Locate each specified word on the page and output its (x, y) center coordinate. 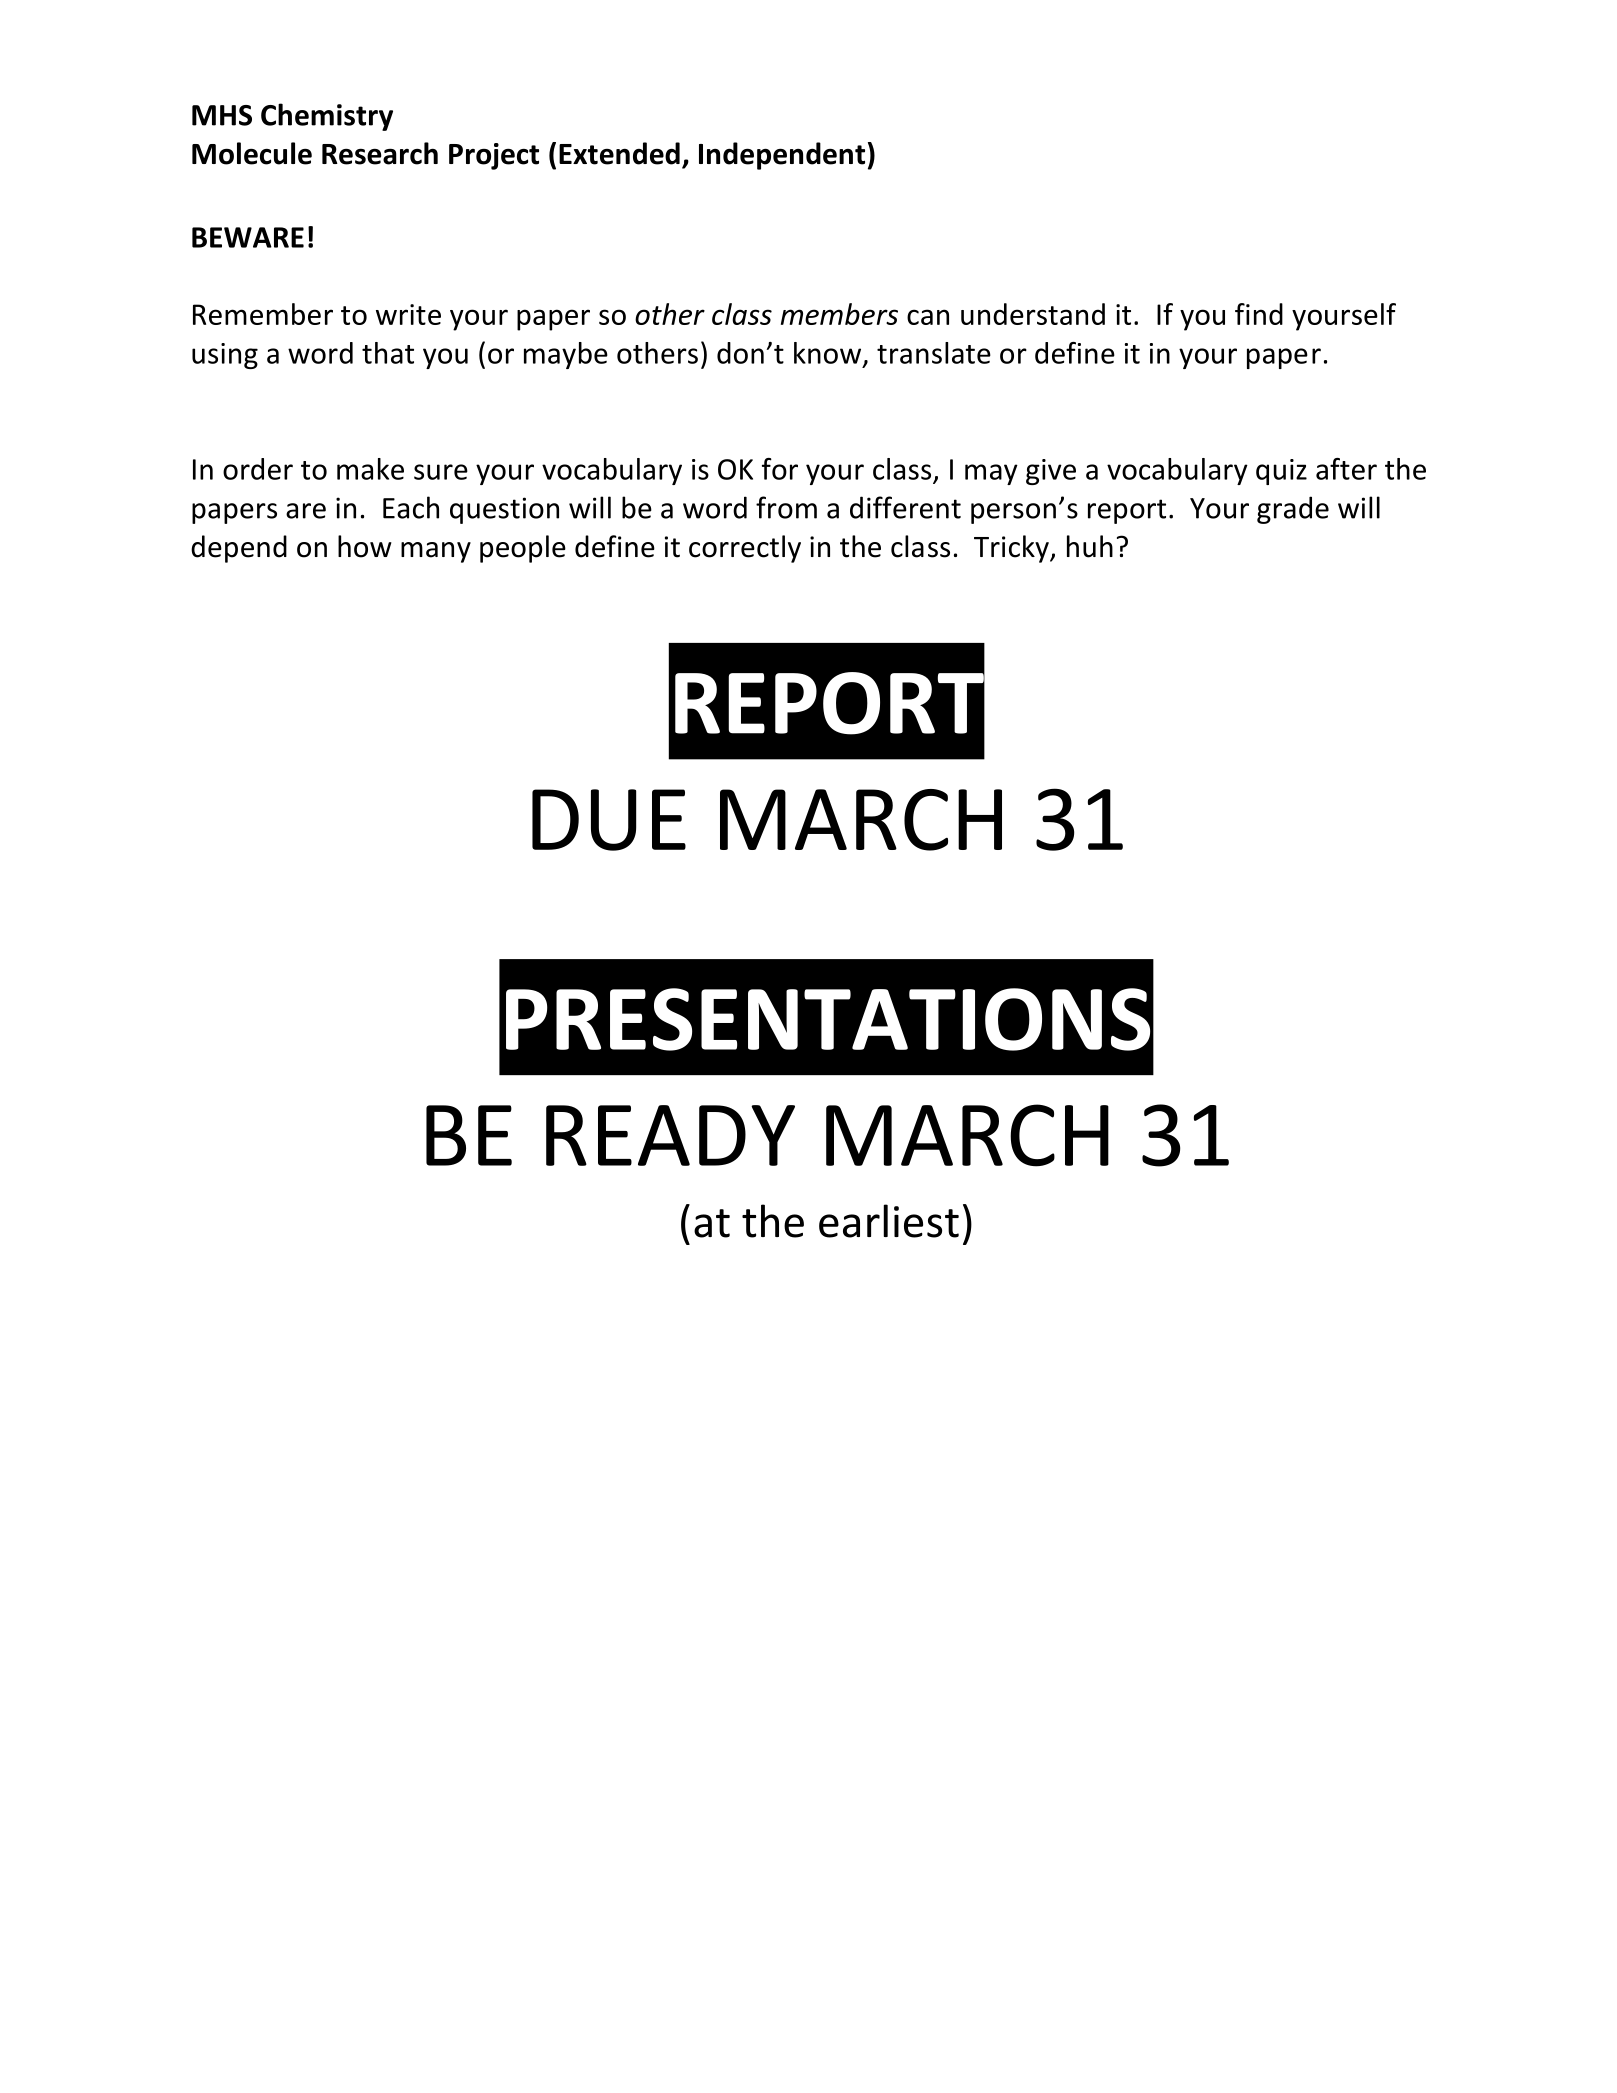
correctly (745, 549)
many (436, 552)
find (1259, 314)
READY (670, 1135)
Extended (619, 153)
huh (1090, 546)
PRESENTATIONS (828, 1019)
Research (380, 153)
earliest (889, 1221)
